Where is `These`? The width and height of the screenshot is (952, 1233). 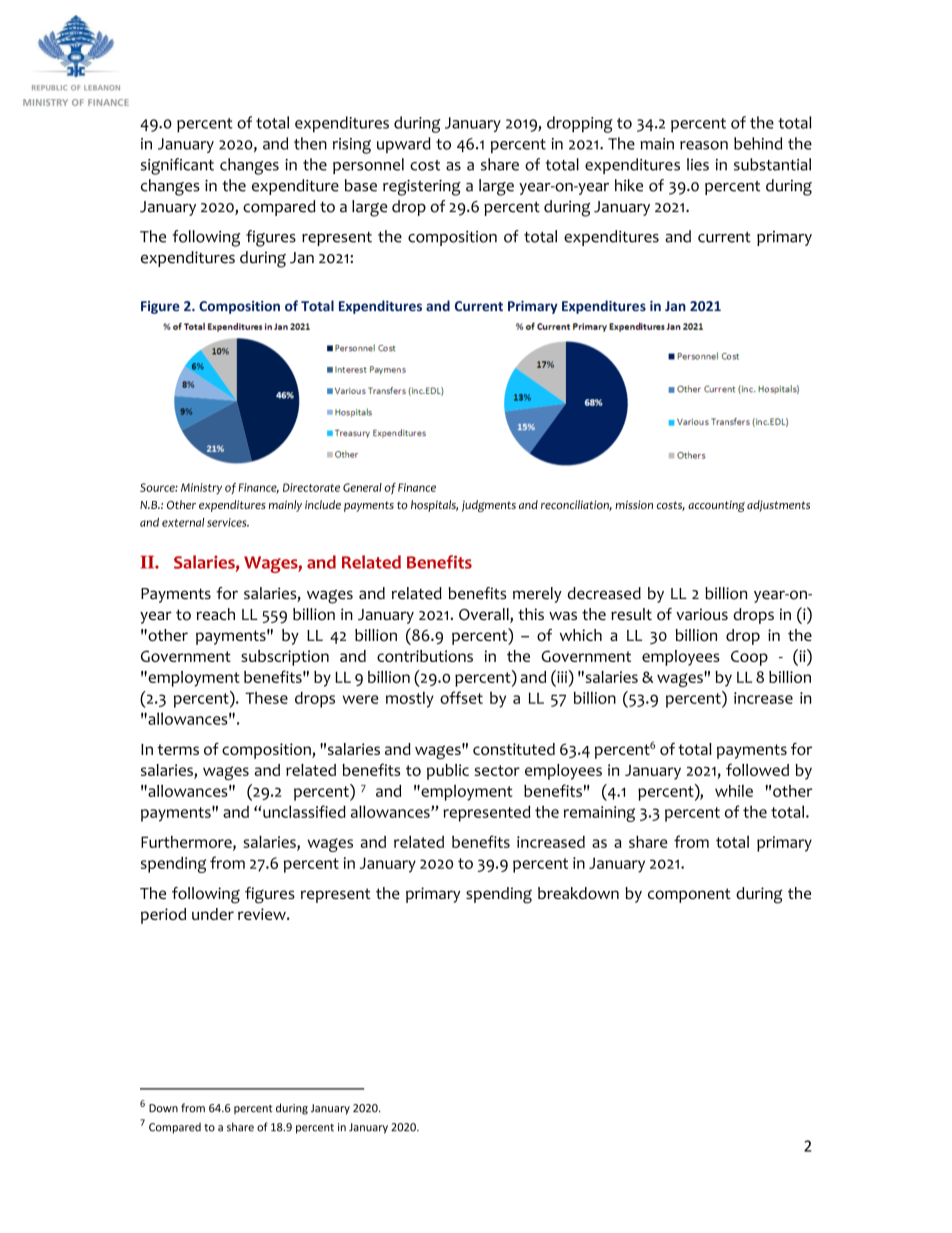
These is located at coordinates (266, 698).
